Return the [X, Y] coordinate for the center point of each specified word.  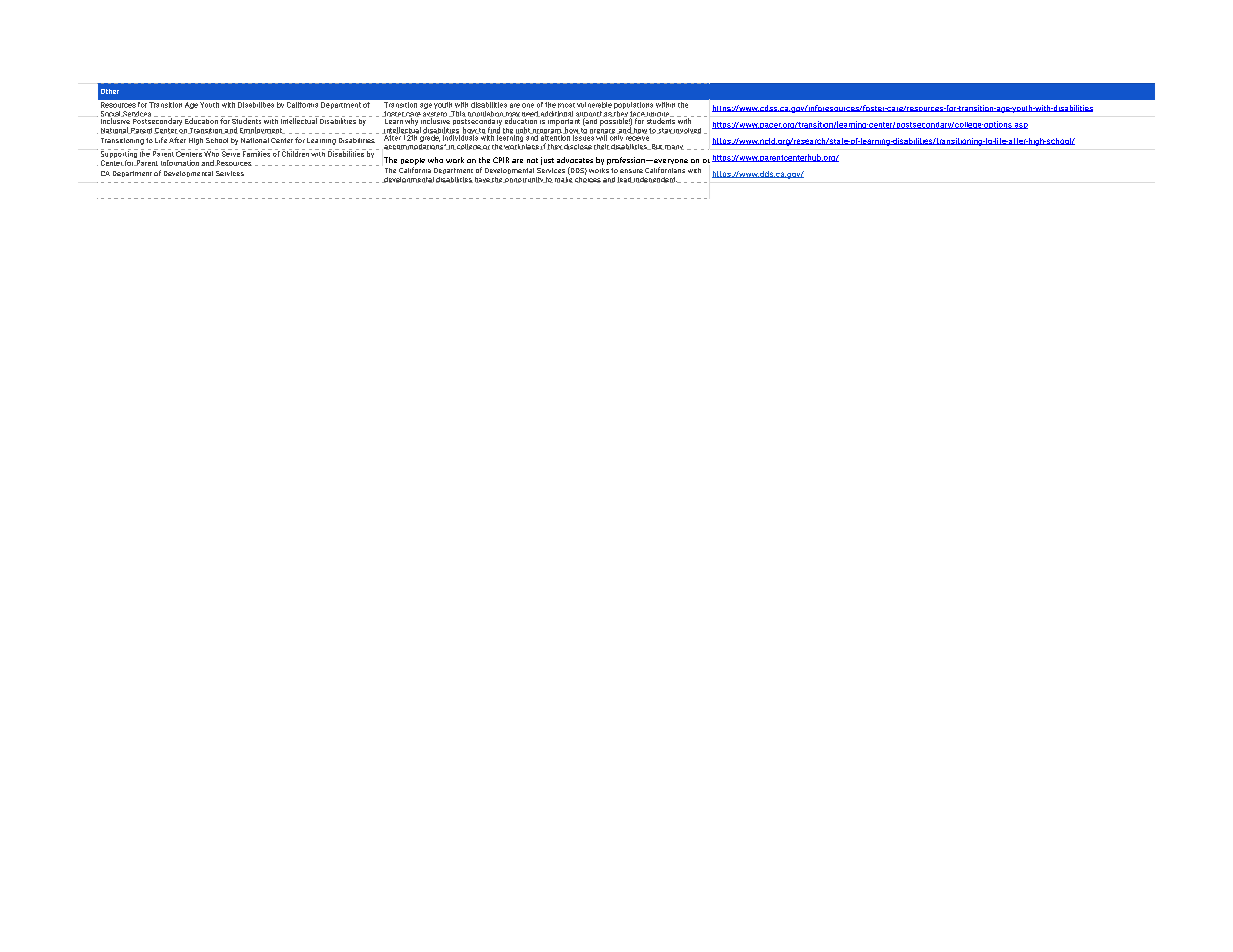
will [602, 136]
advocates [575, 160]
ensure [631, 171]
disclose [577, 147]
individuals [461, 136]
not [532, 160]
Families [257, 153]
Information [180, 163]
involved [687, 131]
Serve [230, 153]
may [512, 116]
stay [665, 131]
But [657, 147]
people [413, 161]
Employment [262, 130]
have [483, 180]
